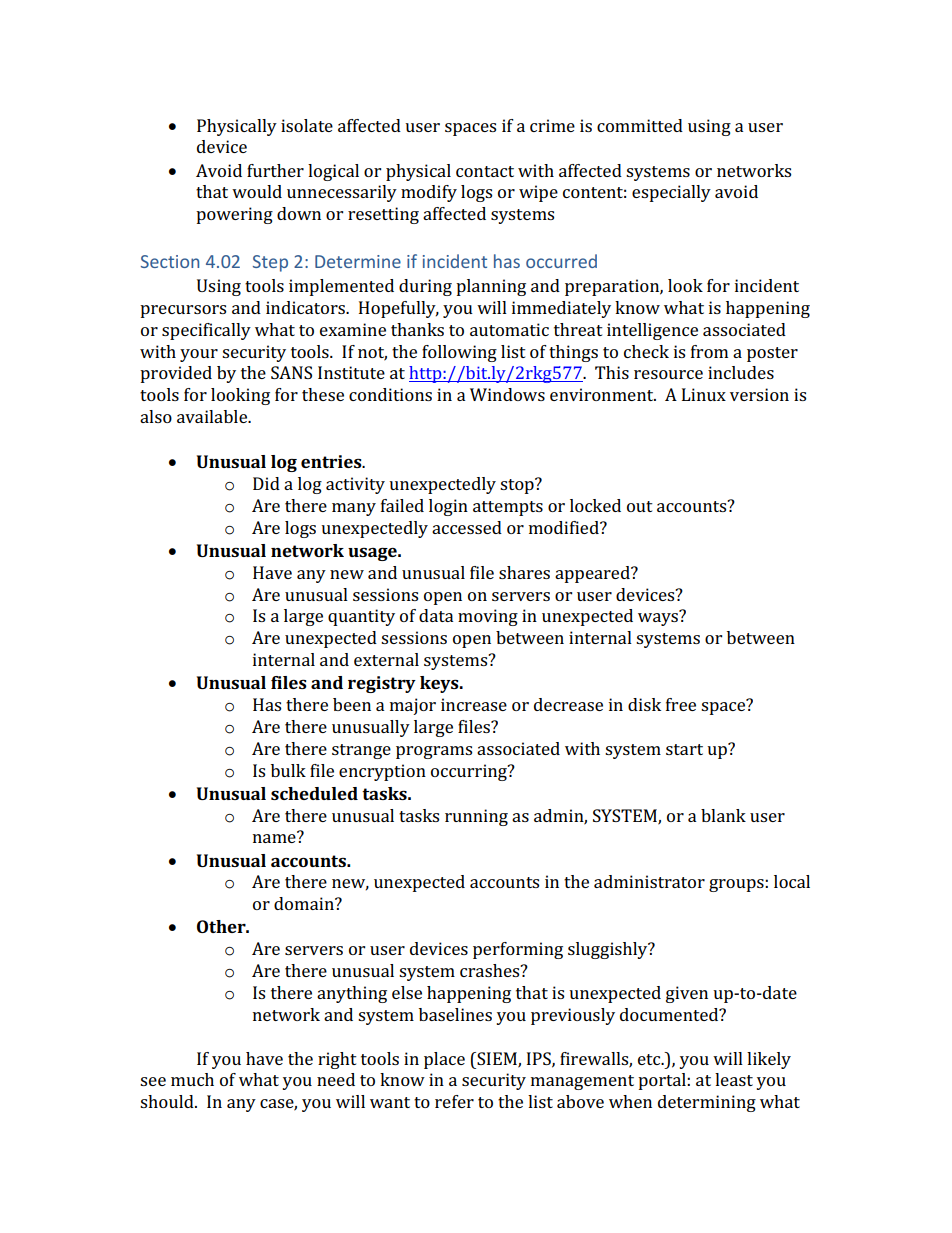 The height and width of the screenshot is (1233, 952). Describe the element at coordinates (485, 171) in the screenshot. I see `contact` at that location.
